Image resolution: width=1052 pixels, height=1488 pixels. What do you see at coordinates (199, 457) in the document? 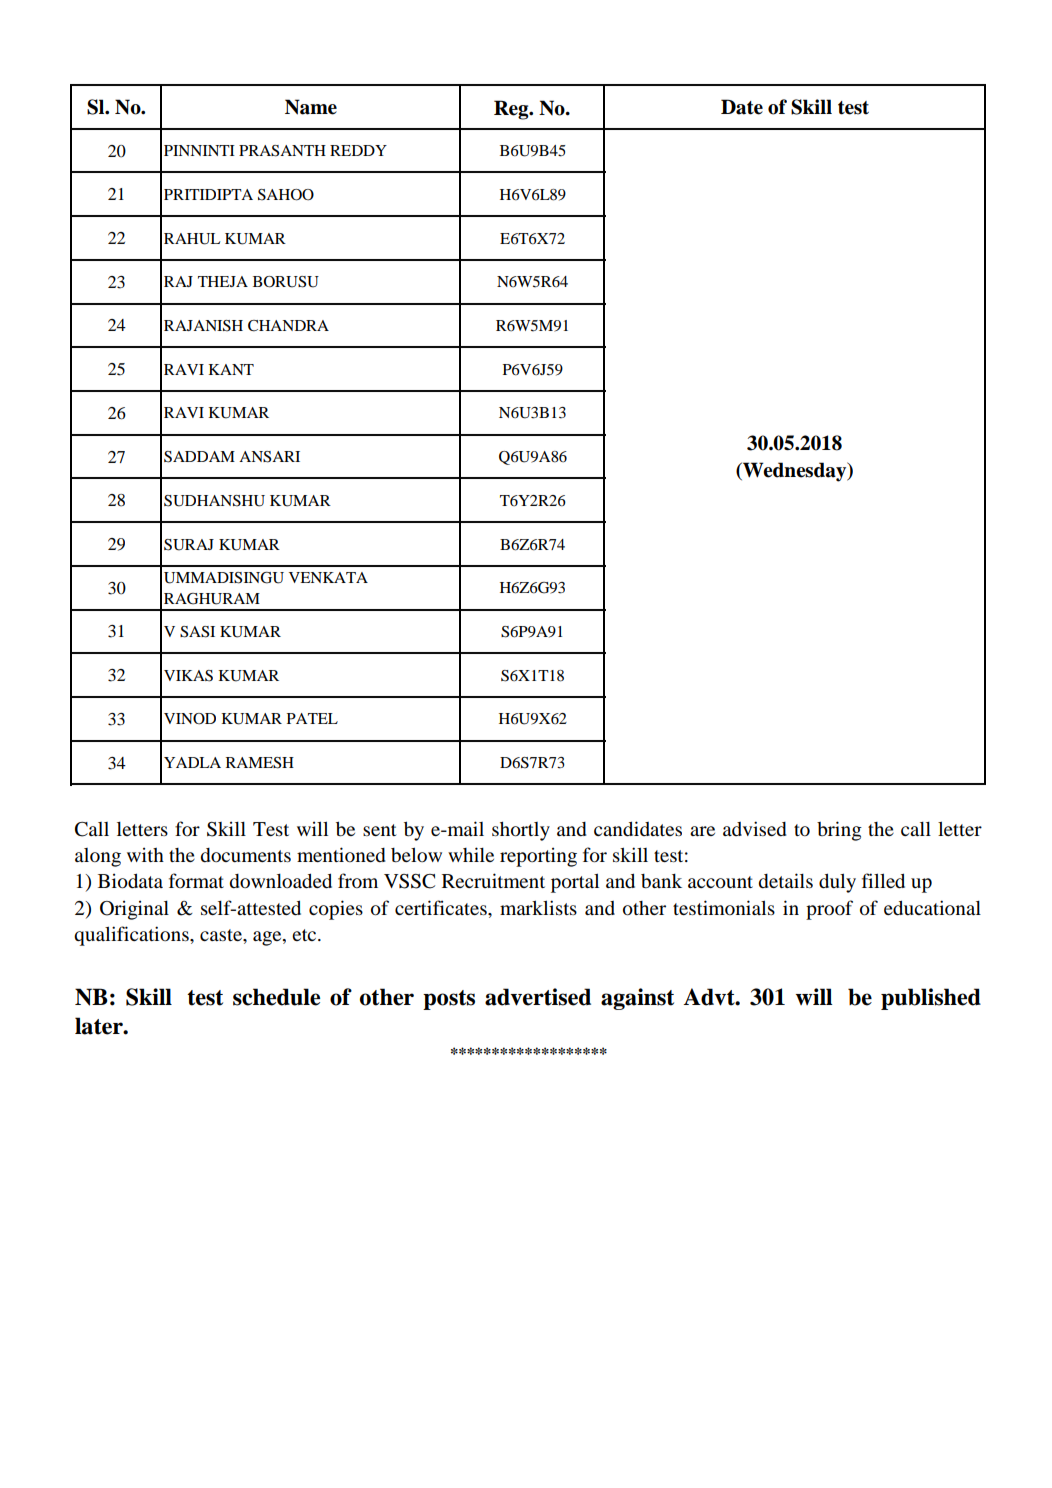
I see `SADDAM` at bounding box center [199, 457].
